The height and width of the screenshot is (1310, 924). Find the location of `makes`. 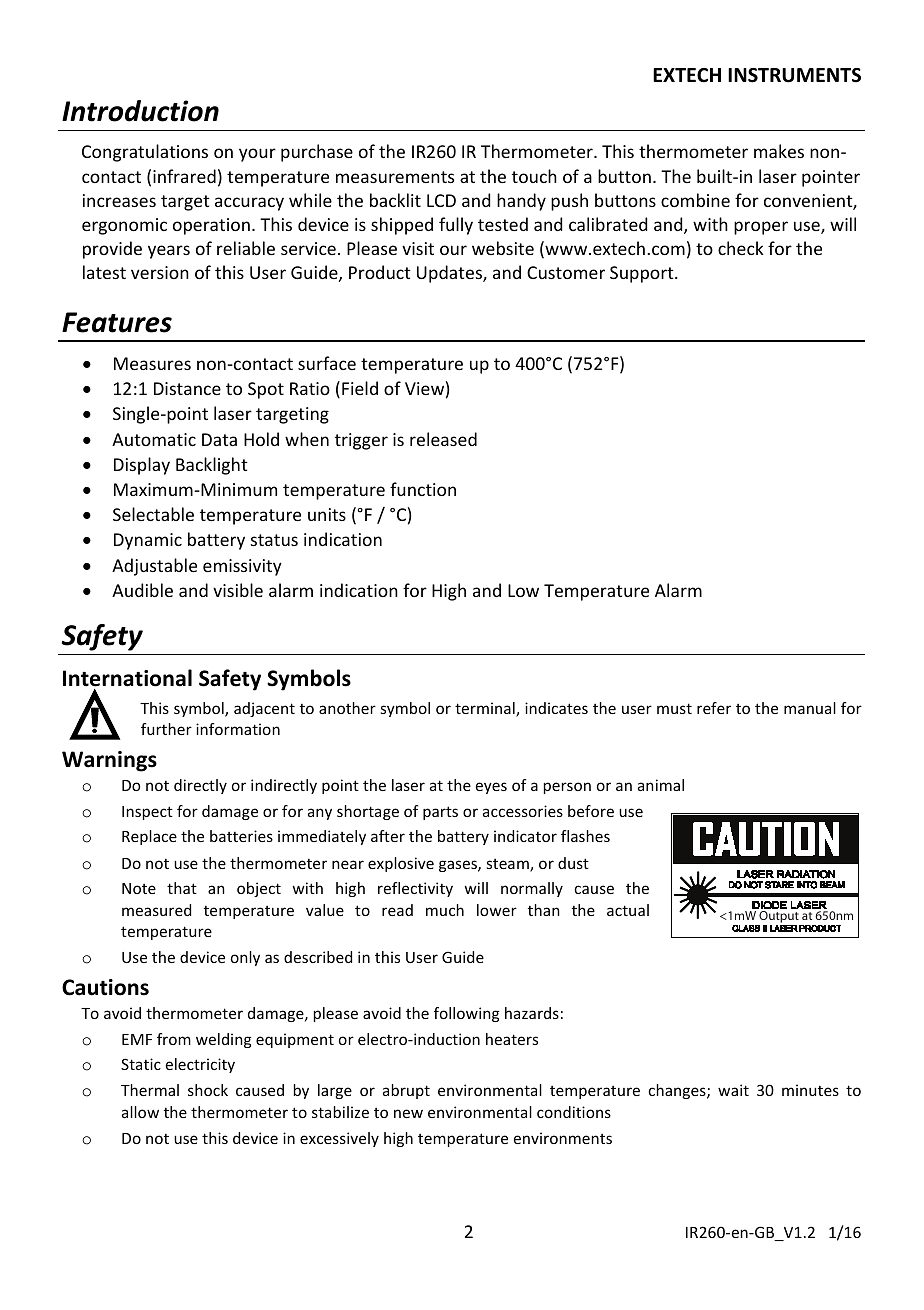

makes is located at coordinates (779, 151).
